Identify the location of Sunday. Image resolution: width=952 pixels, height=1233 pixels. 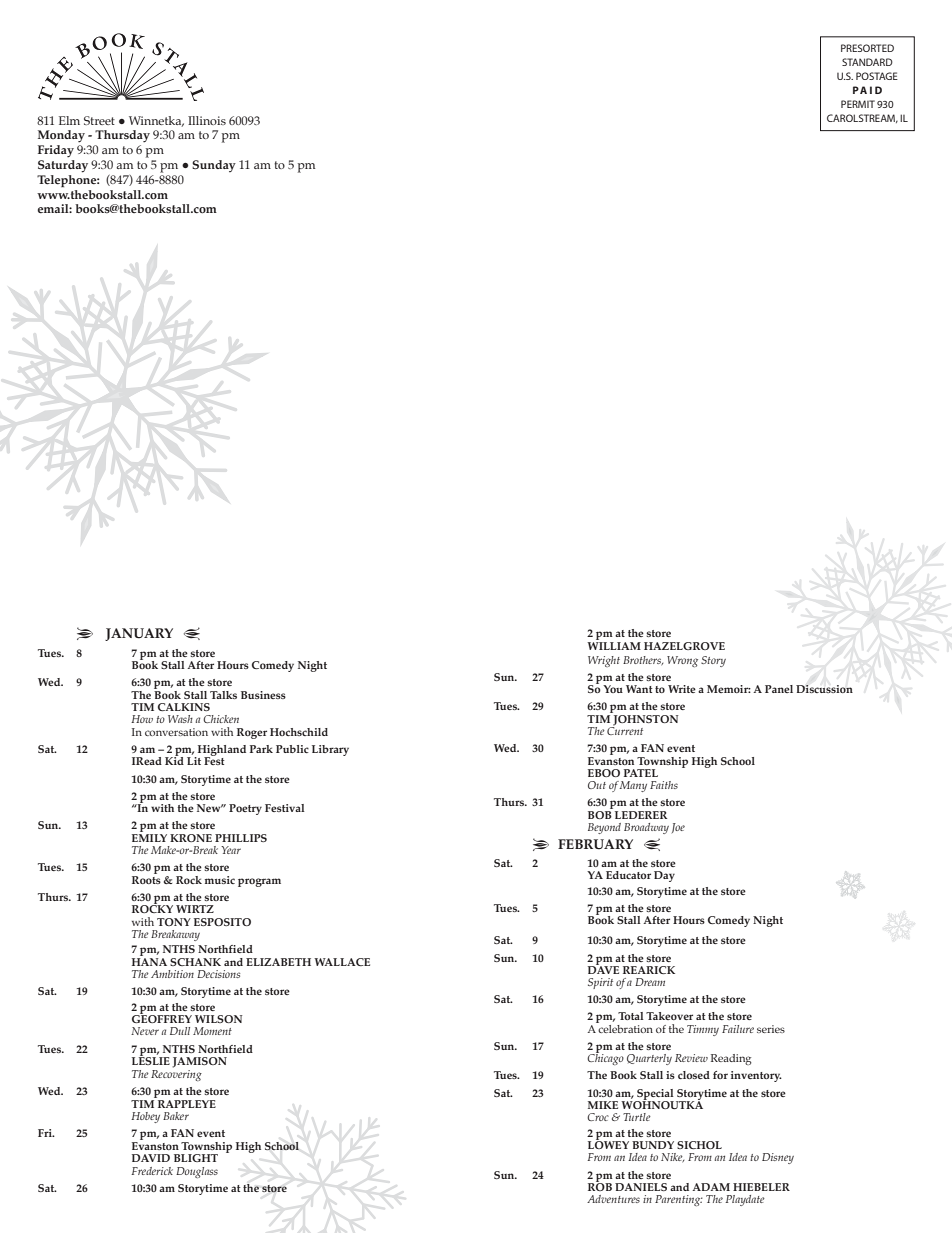
(214, 166).
